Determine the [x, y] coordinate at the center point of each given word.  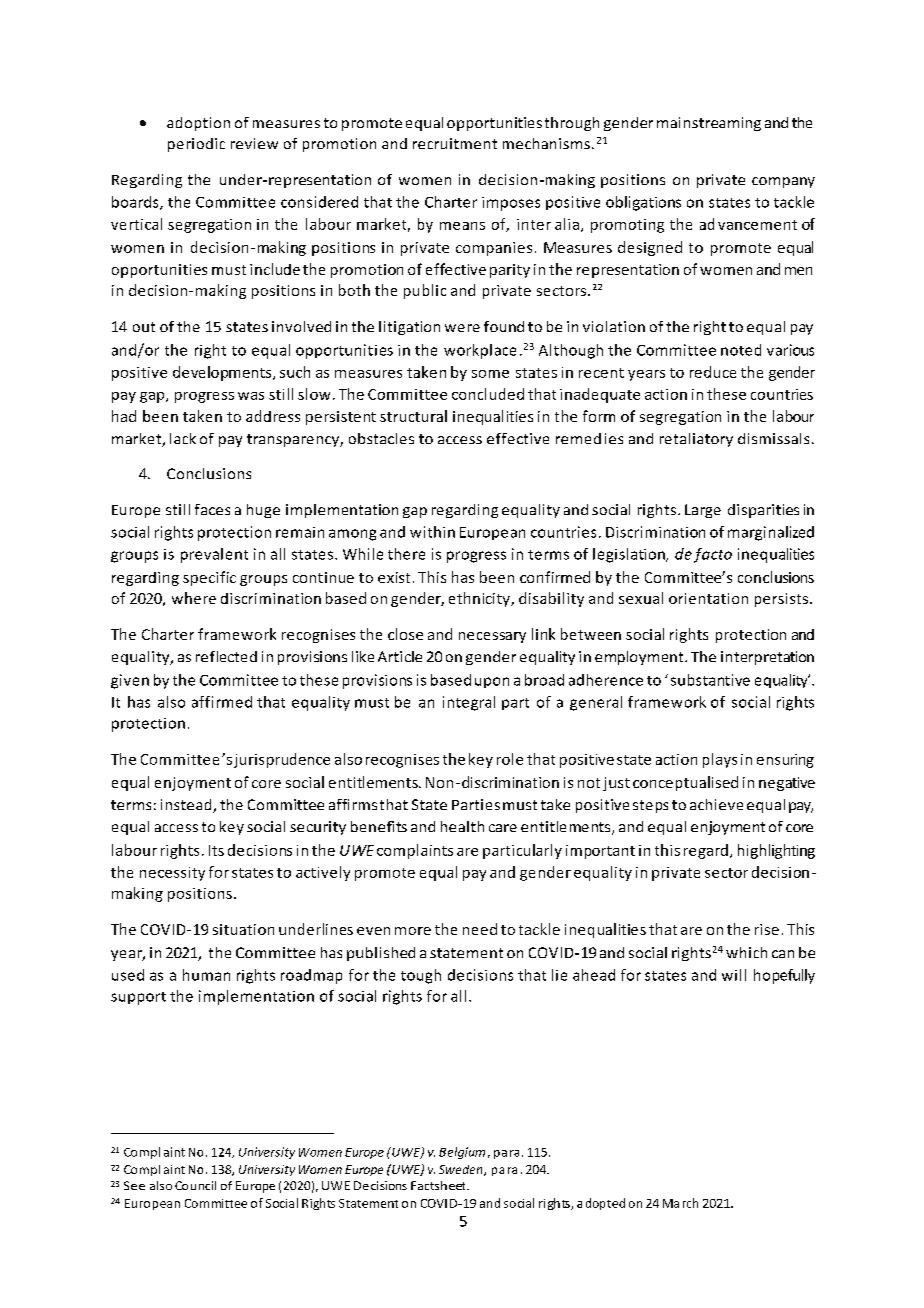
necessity [172, 874]
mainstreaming [709, 124]
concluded [488, 394]
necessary [492, 637]
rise [767, 929]
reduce [713, 372]
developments [223, 373]
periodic [196, 145]
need [480, 929]
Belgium [462, 1153]
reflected [226, 656]
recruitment [455, 143]
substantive [710, 680]
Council [195, 1185]
